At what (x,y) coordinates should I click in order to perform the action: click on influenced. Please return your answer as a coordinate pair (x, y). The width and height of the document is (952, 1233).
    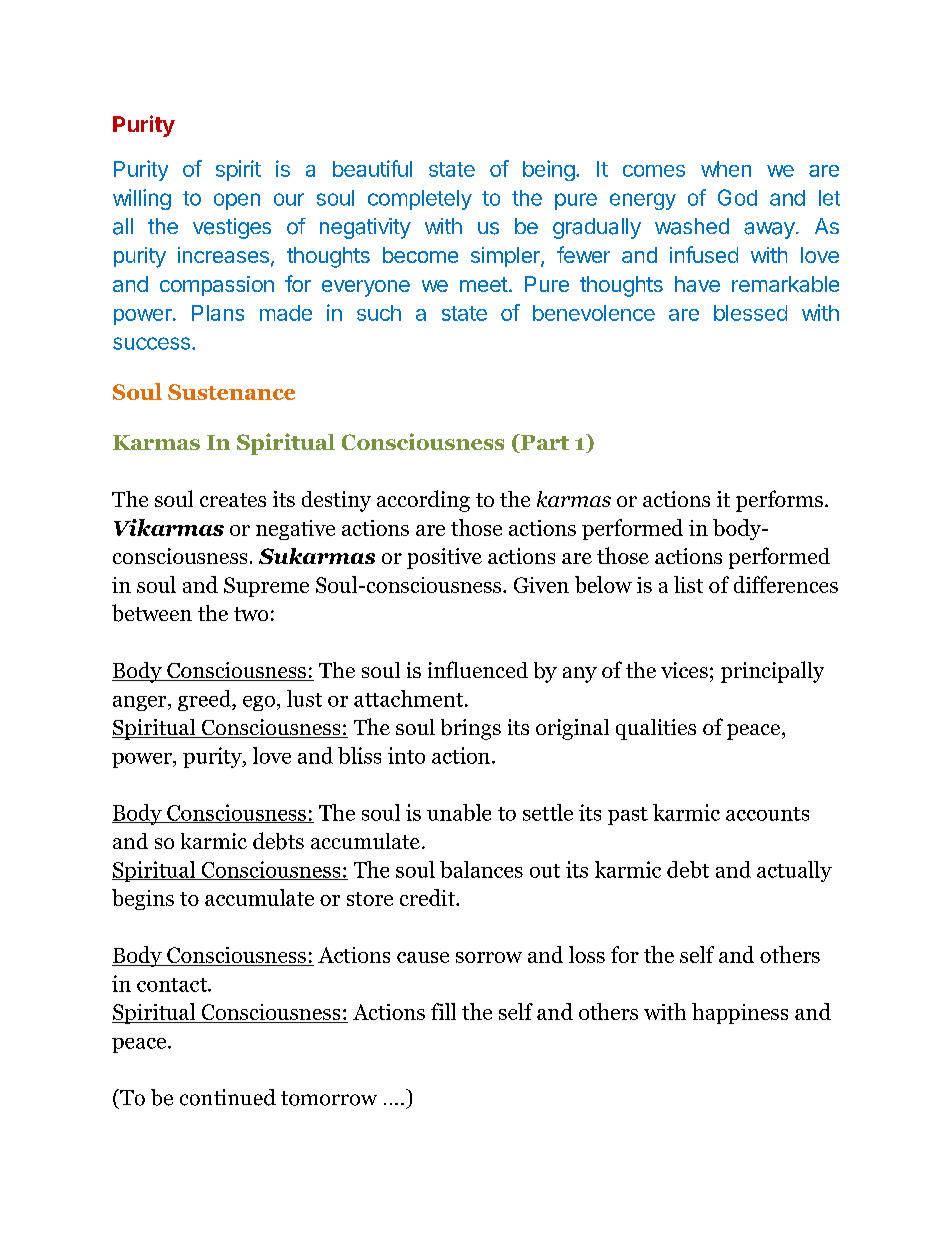
    Looking at the image, I should click on (478, 669).
